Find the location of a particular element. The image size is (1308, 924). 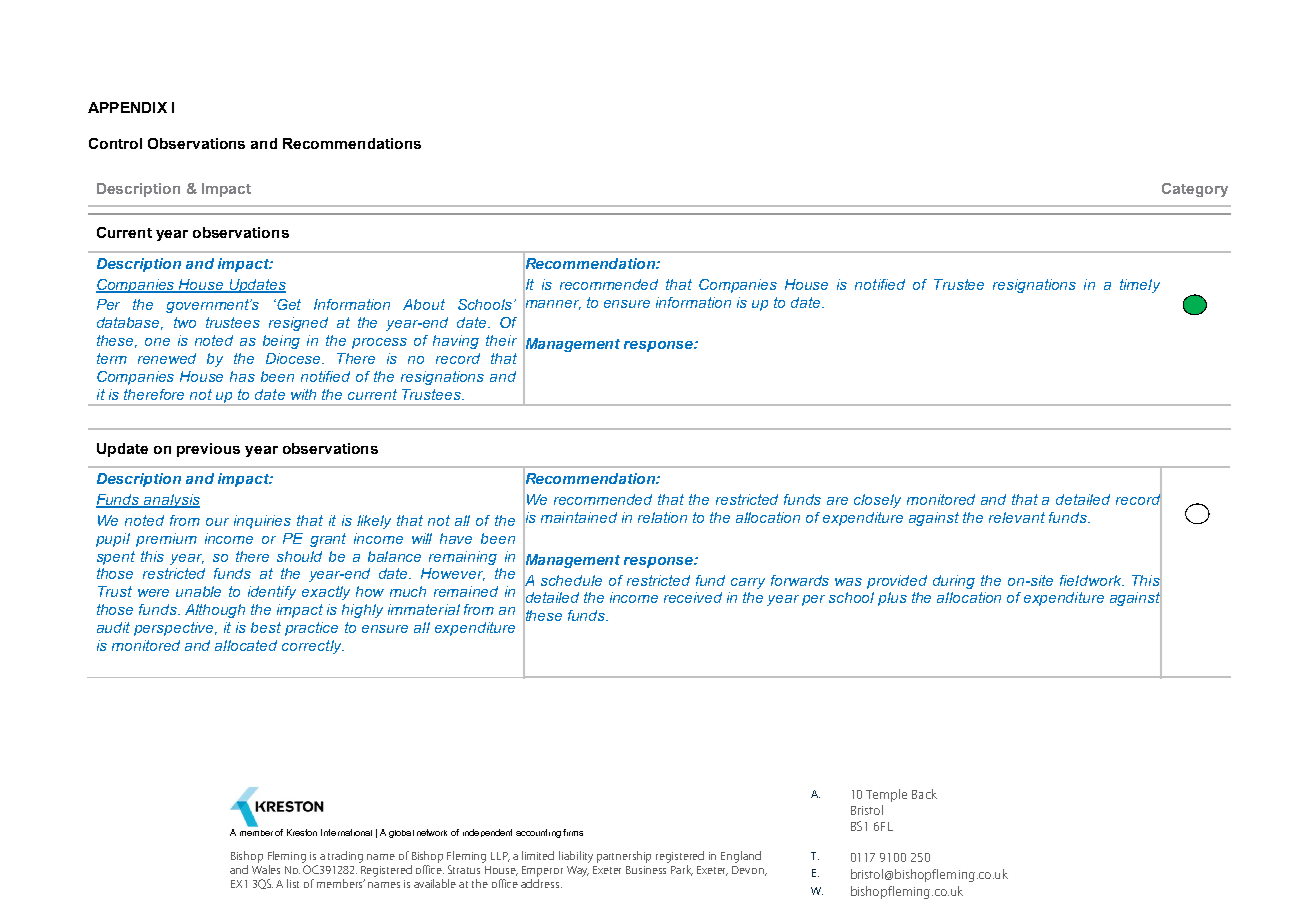

fieldwork is located at coordinates (1092, 580).
